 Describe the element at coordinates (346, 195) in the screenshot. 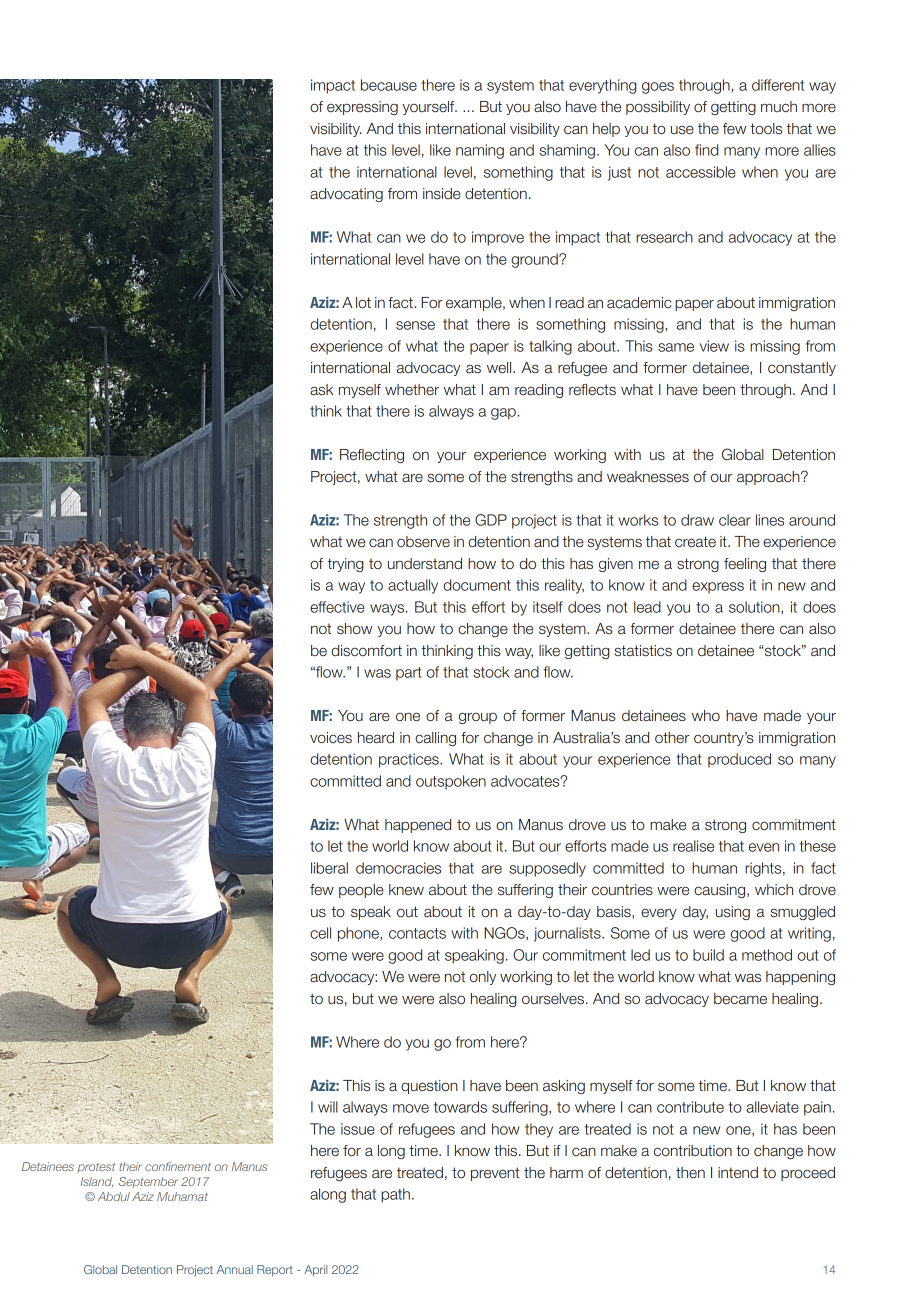

I see `advocating` at that location.
